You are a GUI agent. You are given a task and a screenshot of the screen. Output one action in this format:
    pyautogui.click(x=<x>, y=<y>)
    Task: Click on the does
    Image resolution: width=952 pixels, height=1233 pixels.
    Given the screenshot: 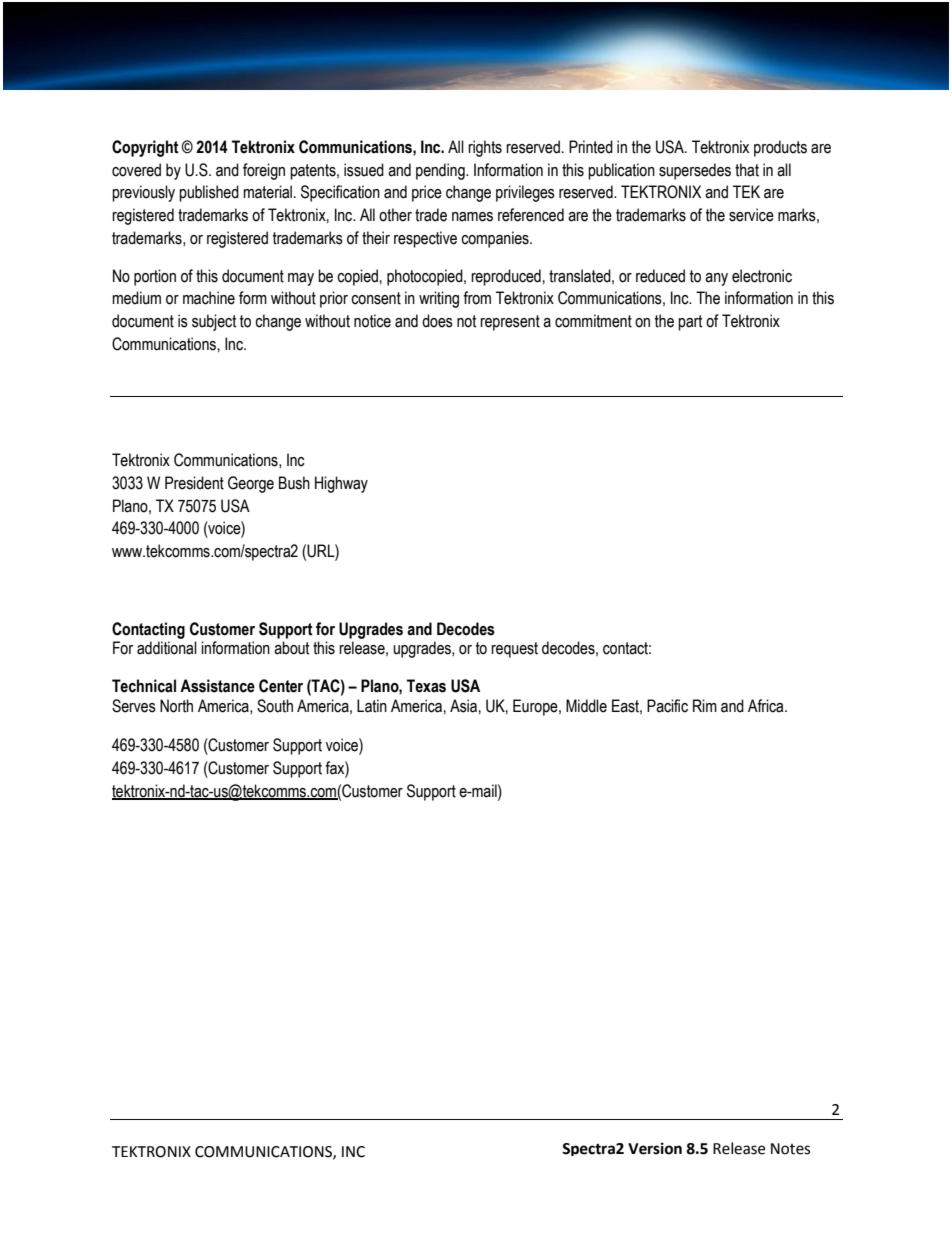 What is the action you would take?
    pyautogui.click(x=437, y=321)
